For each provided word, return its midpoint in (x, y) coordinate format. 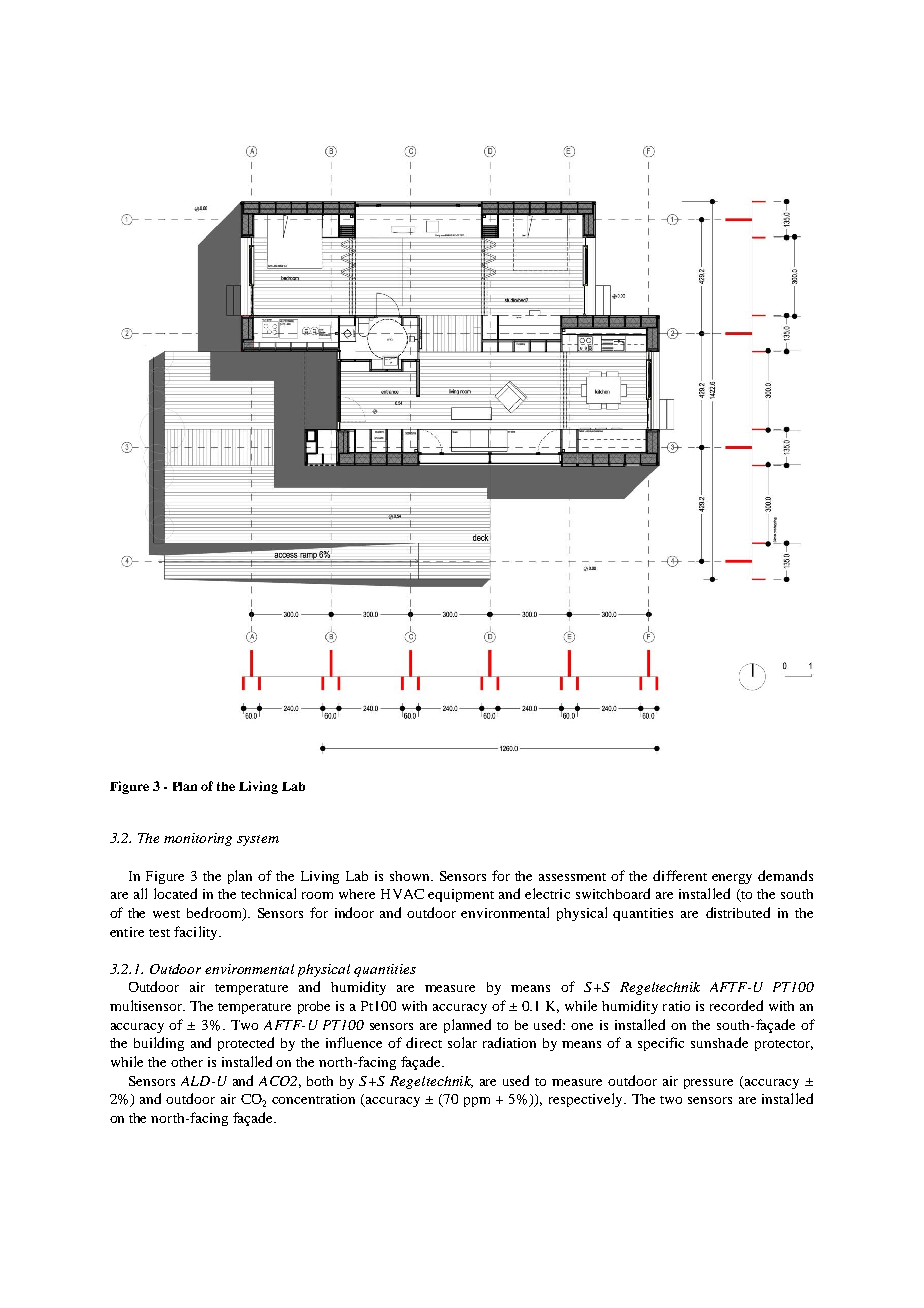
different (680, 875)
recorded (736, 1005)
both (320, 1081)
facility (197, 933)
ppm (477, 1102)
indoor (354, 912)
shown (411, 876)
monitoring (198, 839)
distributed (738, 912)
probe (314, 1007)
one (582, 1026)
